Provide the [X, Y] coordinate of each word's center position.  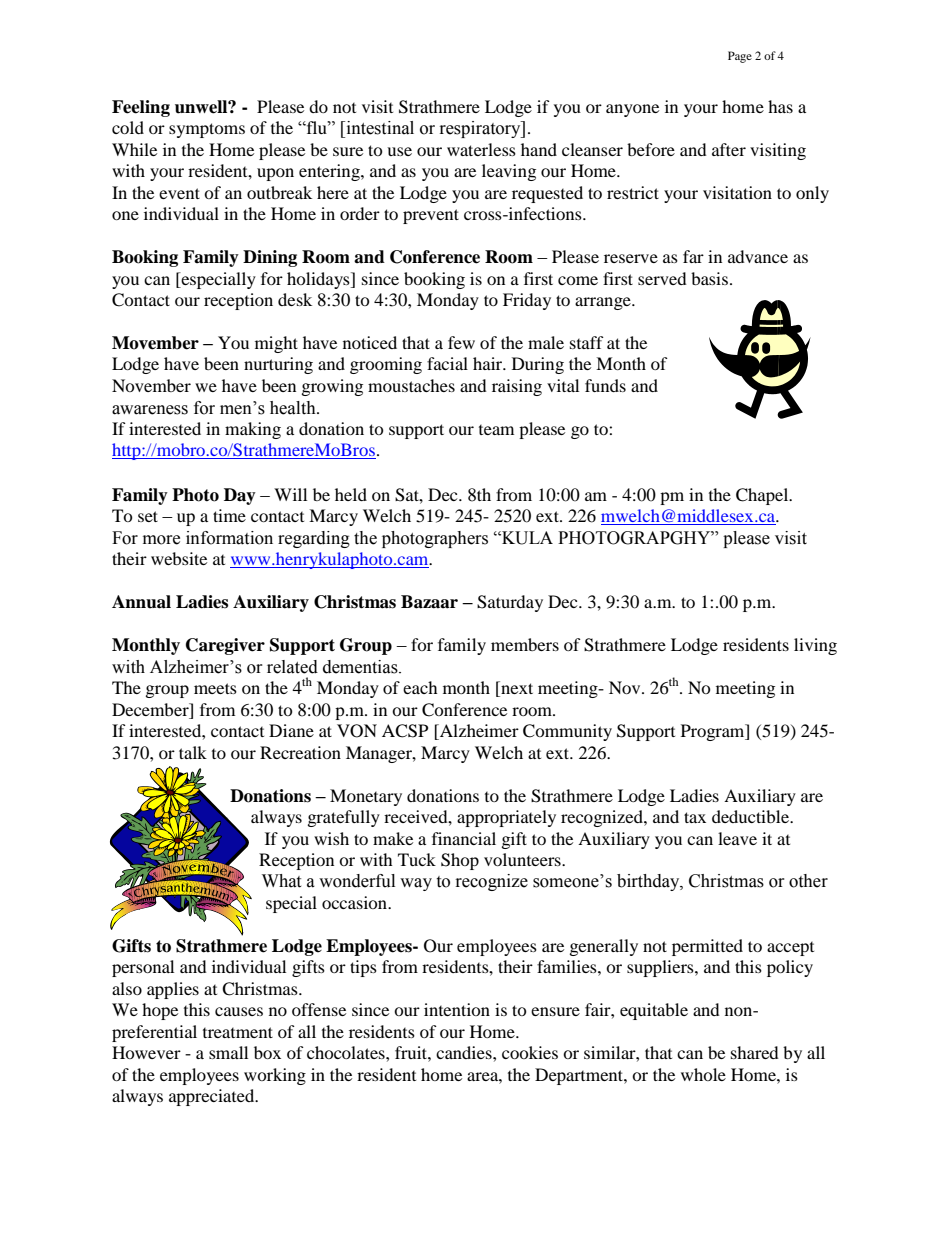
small [228, 1052]
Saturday [510, 603]
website [179, 558]
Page [740, 57]
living [815, 646]
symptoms [207, 130]
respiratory [481, 129]
